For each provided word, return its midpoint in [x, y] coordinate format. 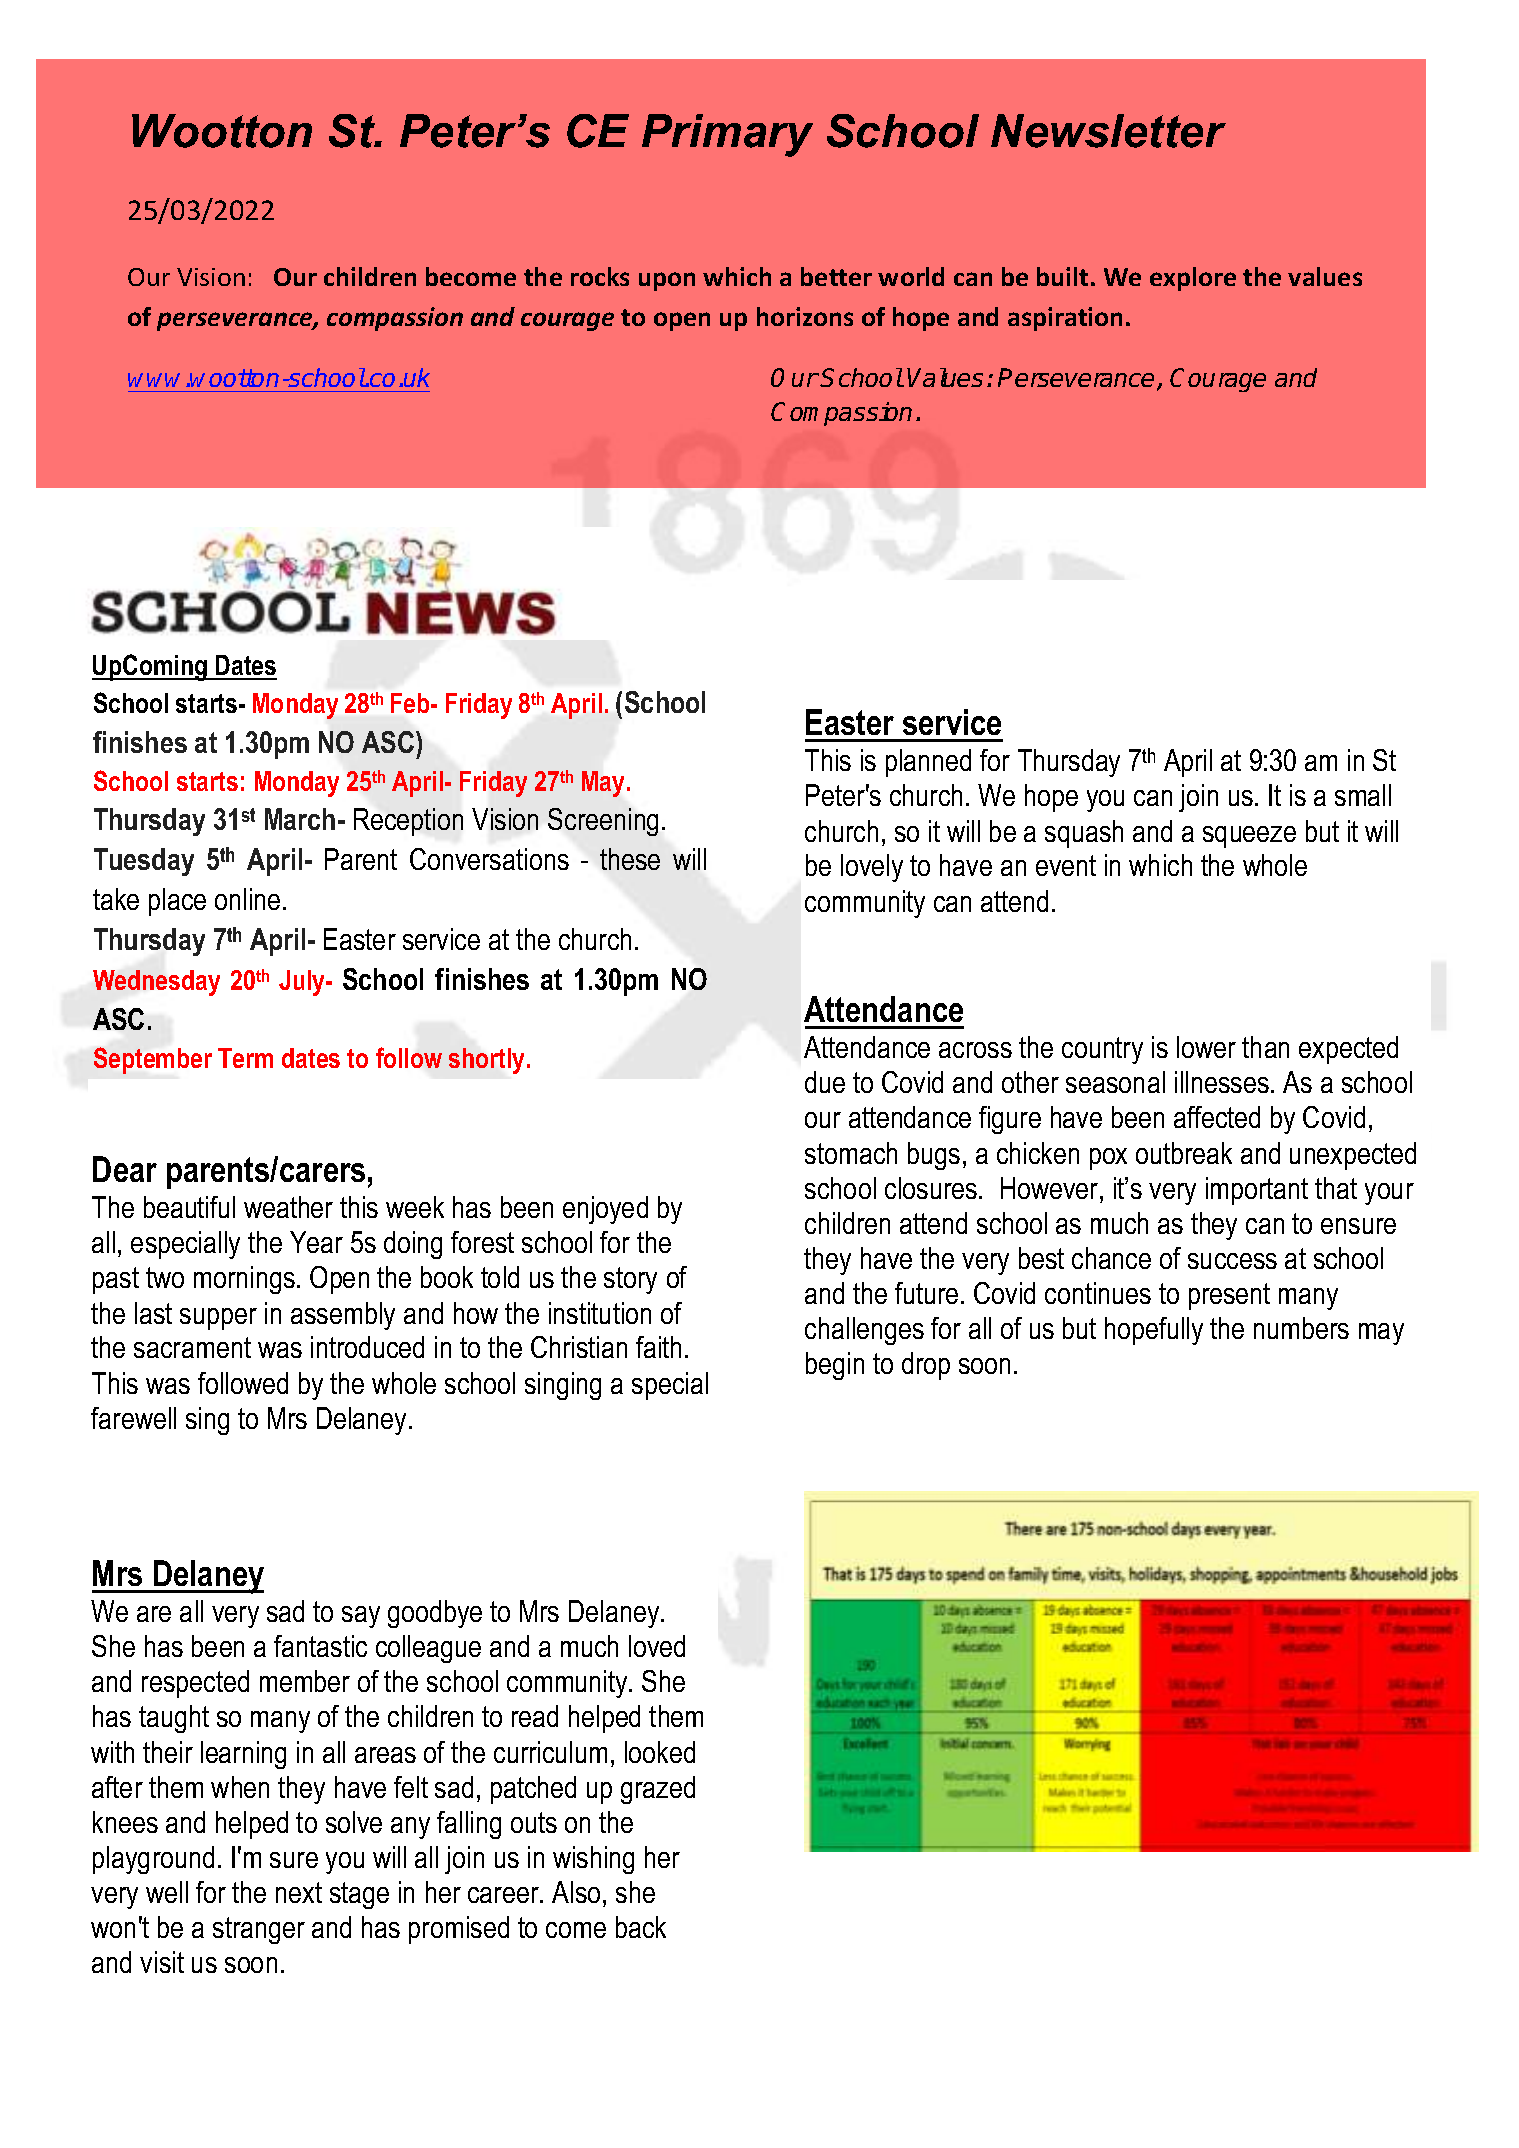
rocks [600, 276]
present [1229, 1296]
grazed [658, 1790]
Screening [603, 822]
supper [218, 1319]
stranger [259, 1930]
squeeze [1249, 837]
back [641, 1927]
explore [1193, 279]
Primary [727, 135]
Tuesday [144, 862]
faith [658, 1347]
